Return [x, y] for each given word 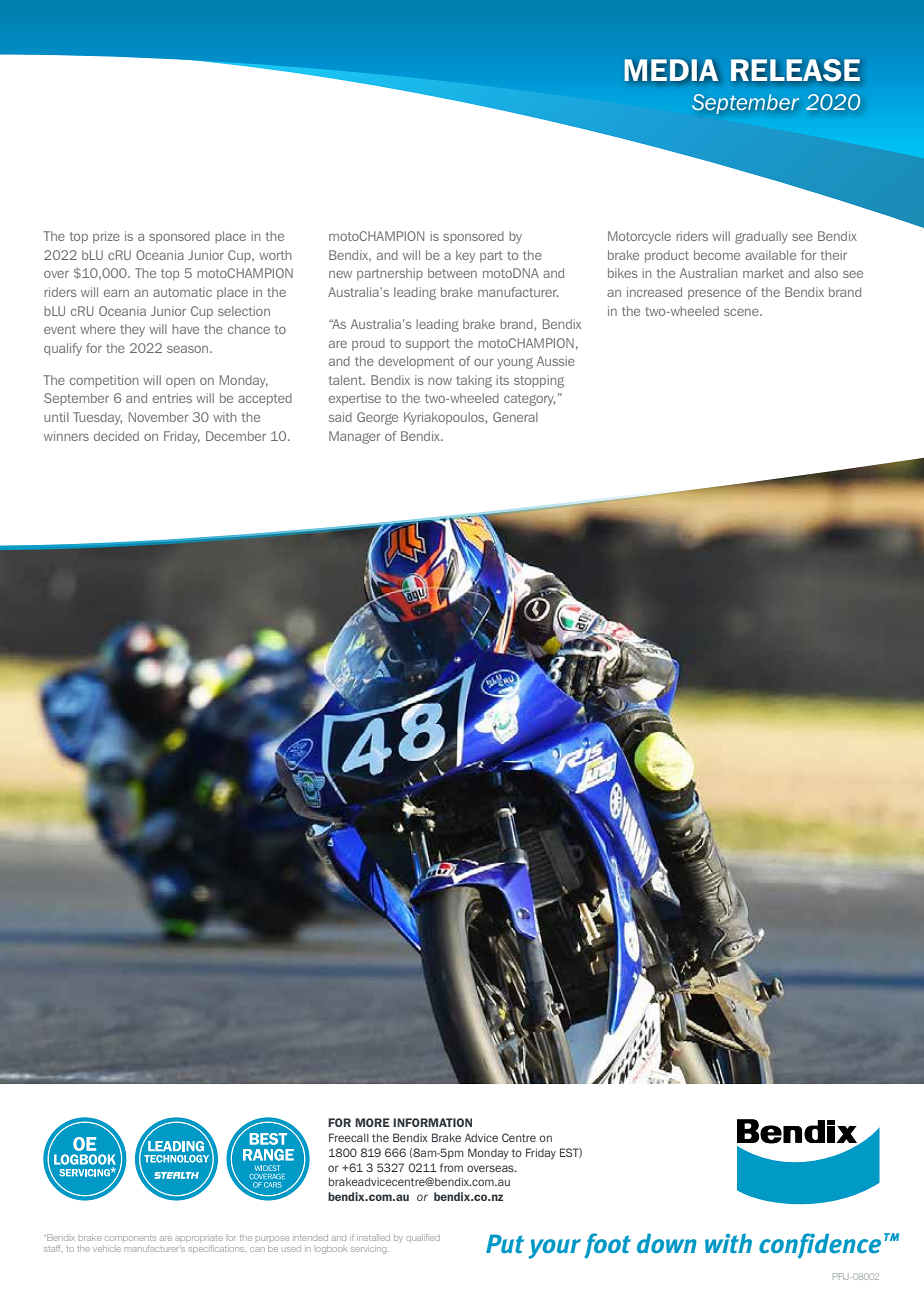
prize [106, 237]
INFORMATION [432, 1122]
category [529, 400]
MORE [372, 1122]
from [451, 1167]
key [465, 256]
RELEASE [795, 70]
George [377, 418]
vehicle [107, 1249]
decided [116, 436]
